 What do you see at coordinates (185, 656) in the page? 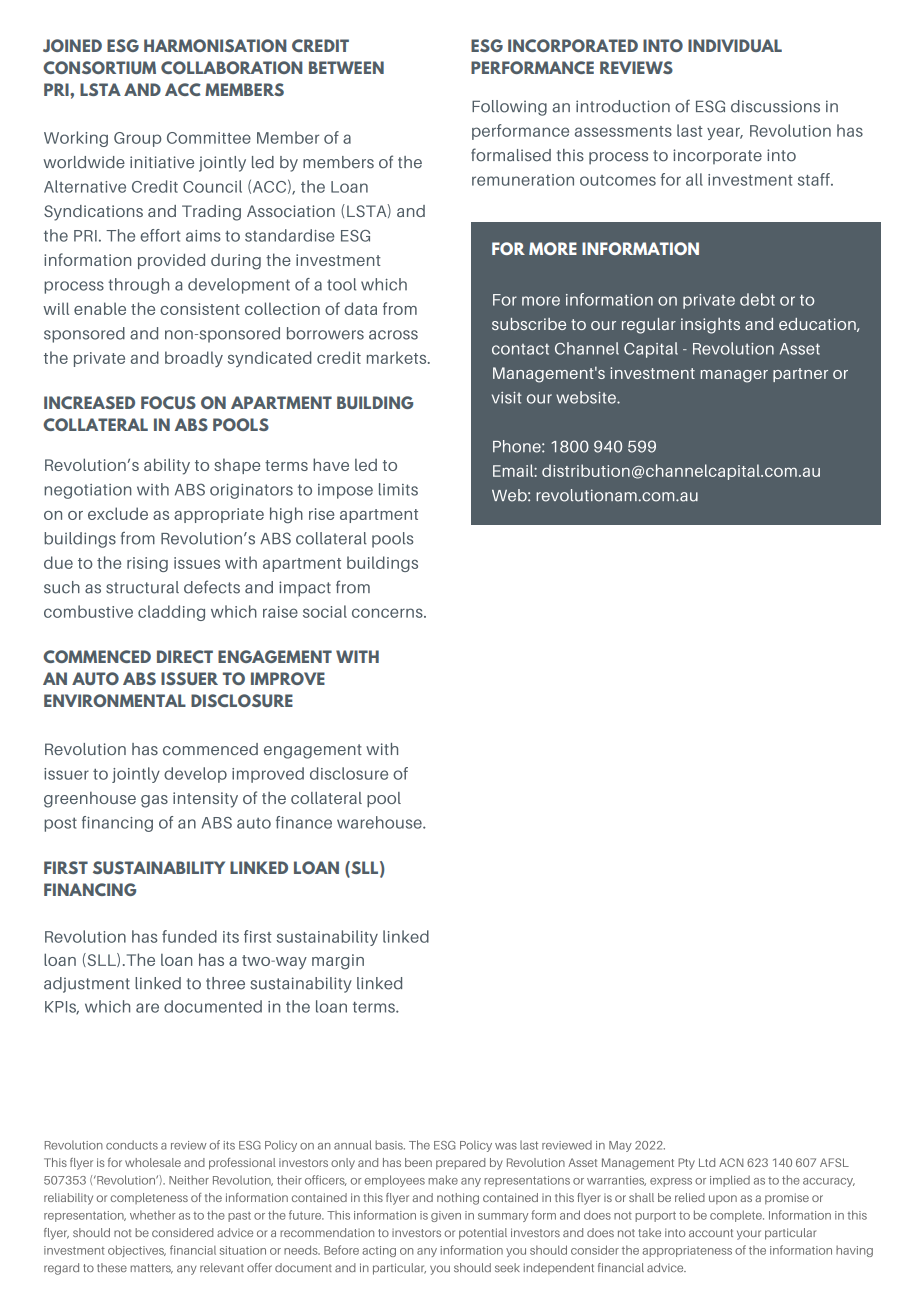
I see `DIRECT` at bounding box center [185, 656].
